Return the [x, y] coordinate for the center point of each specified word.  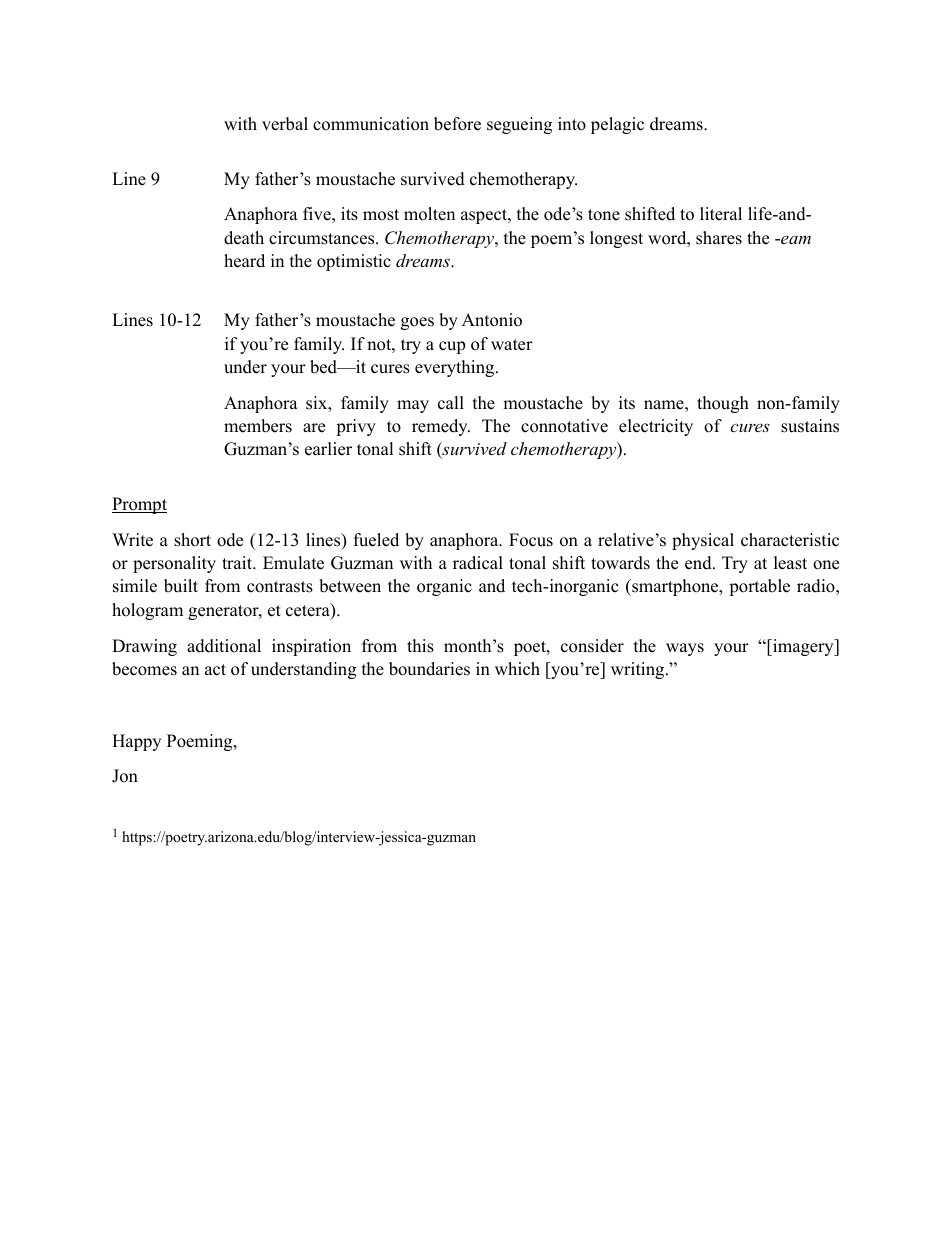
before [457, 124]
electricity [656, 427]
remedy [441, 427]
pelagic [617, 125]
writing [639, 670]
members [258, 426]
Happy [136, 742]
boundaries [429, 669]
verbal [285, 124]
